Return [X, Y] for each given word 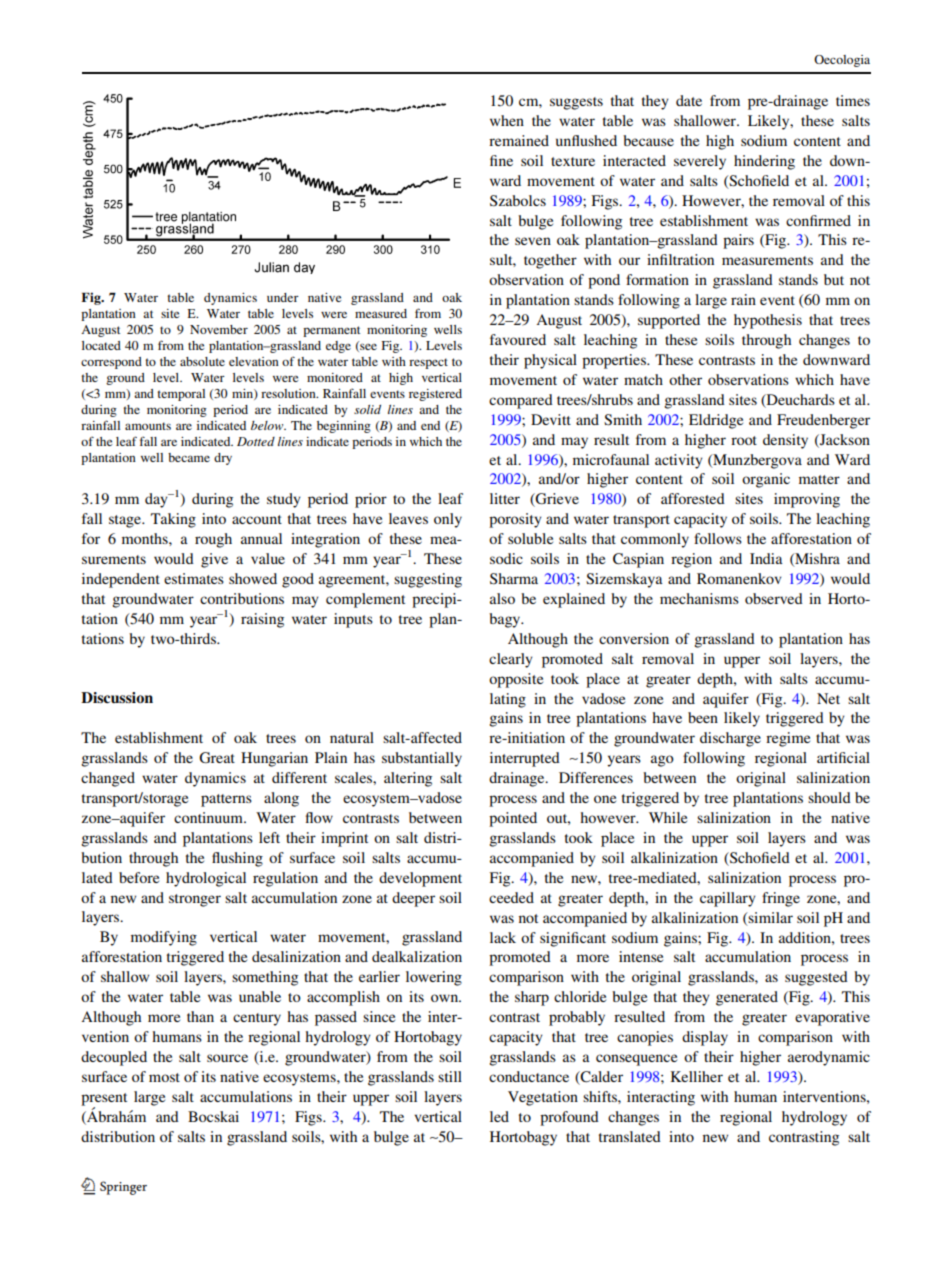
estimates [194, 578]
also [502, 598]
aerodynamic [829, 1058]
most [164, 1077]
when [507, 120]
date [689, 100]
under [283, 297]
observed [774, 598]
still [450, 1076]
